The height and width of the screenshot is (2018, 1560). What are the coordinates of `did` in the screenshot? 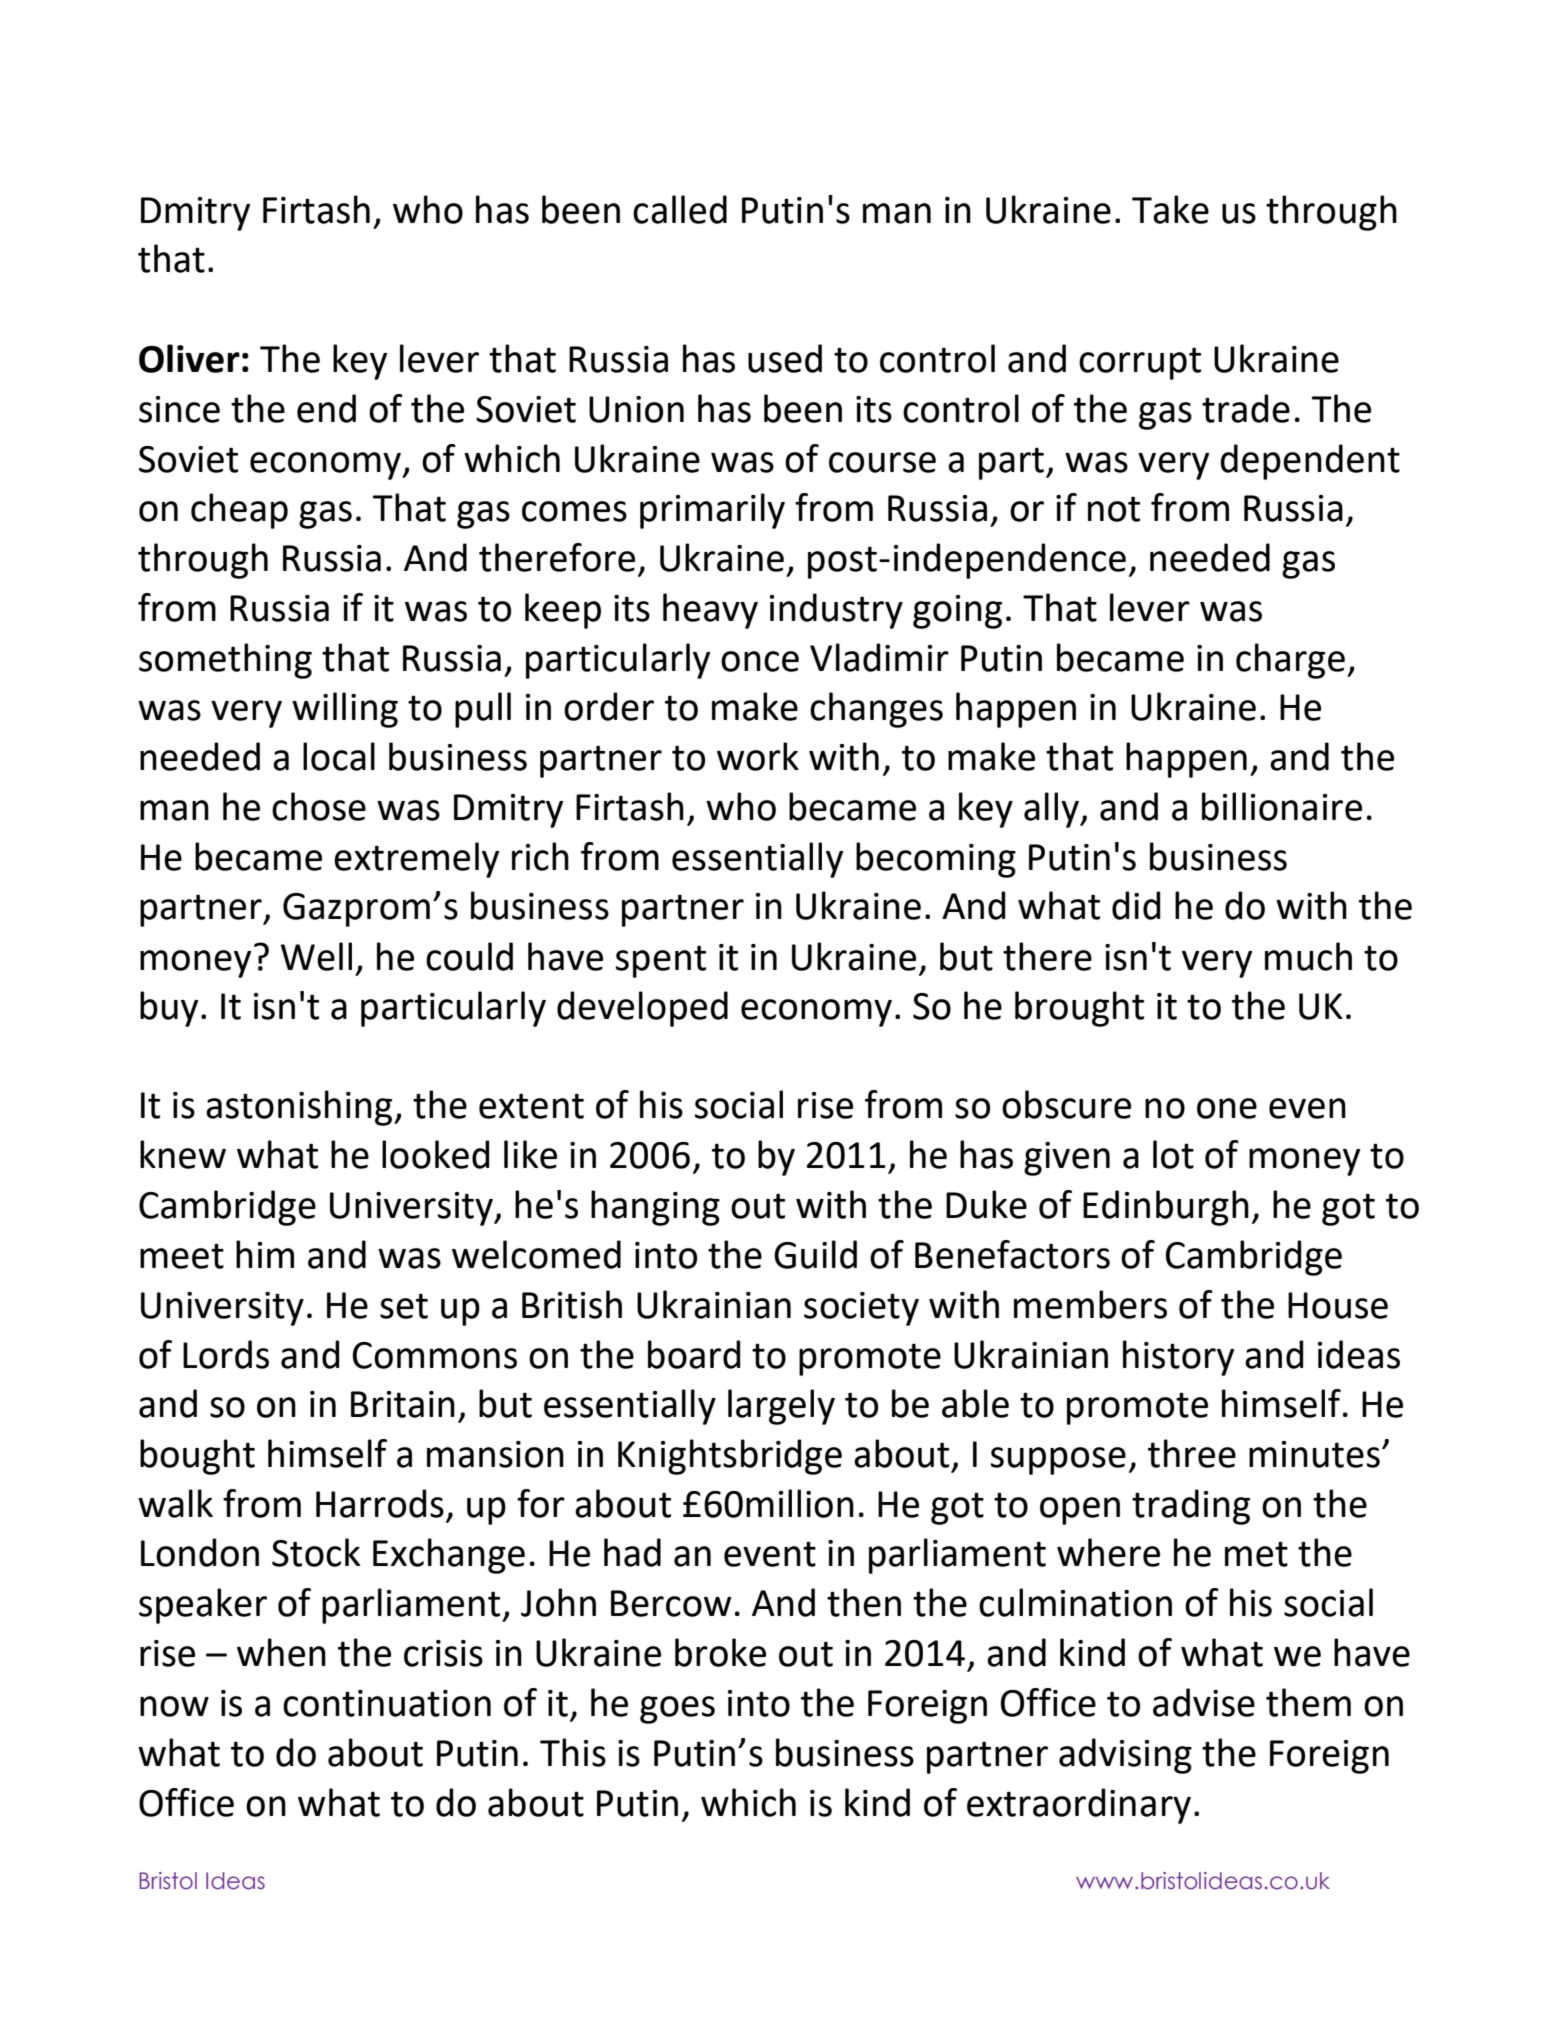 It's located at (1136, 905).
